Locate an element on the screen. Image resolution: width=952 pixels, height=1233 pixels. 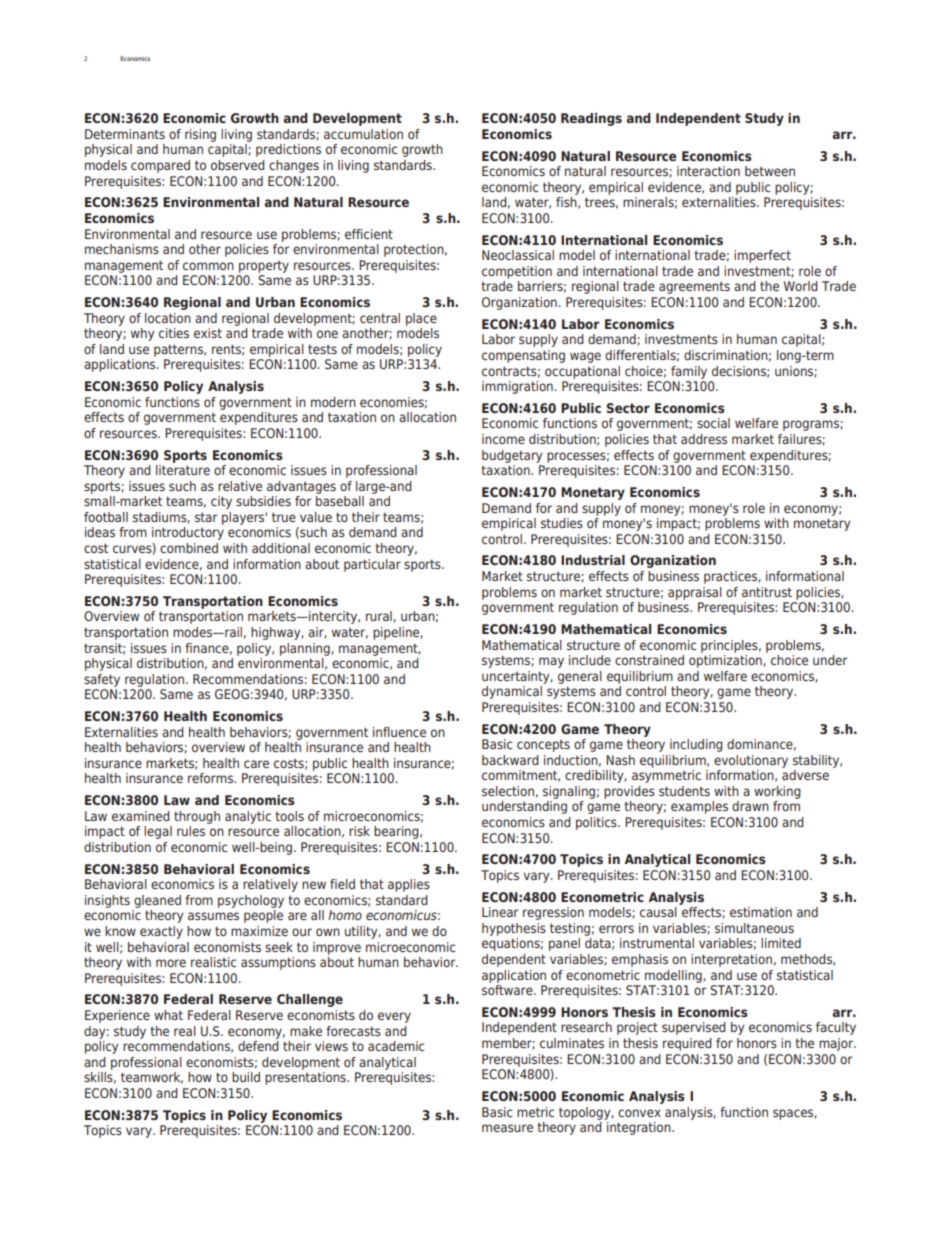
required is located at coordinates (687, 1044).
